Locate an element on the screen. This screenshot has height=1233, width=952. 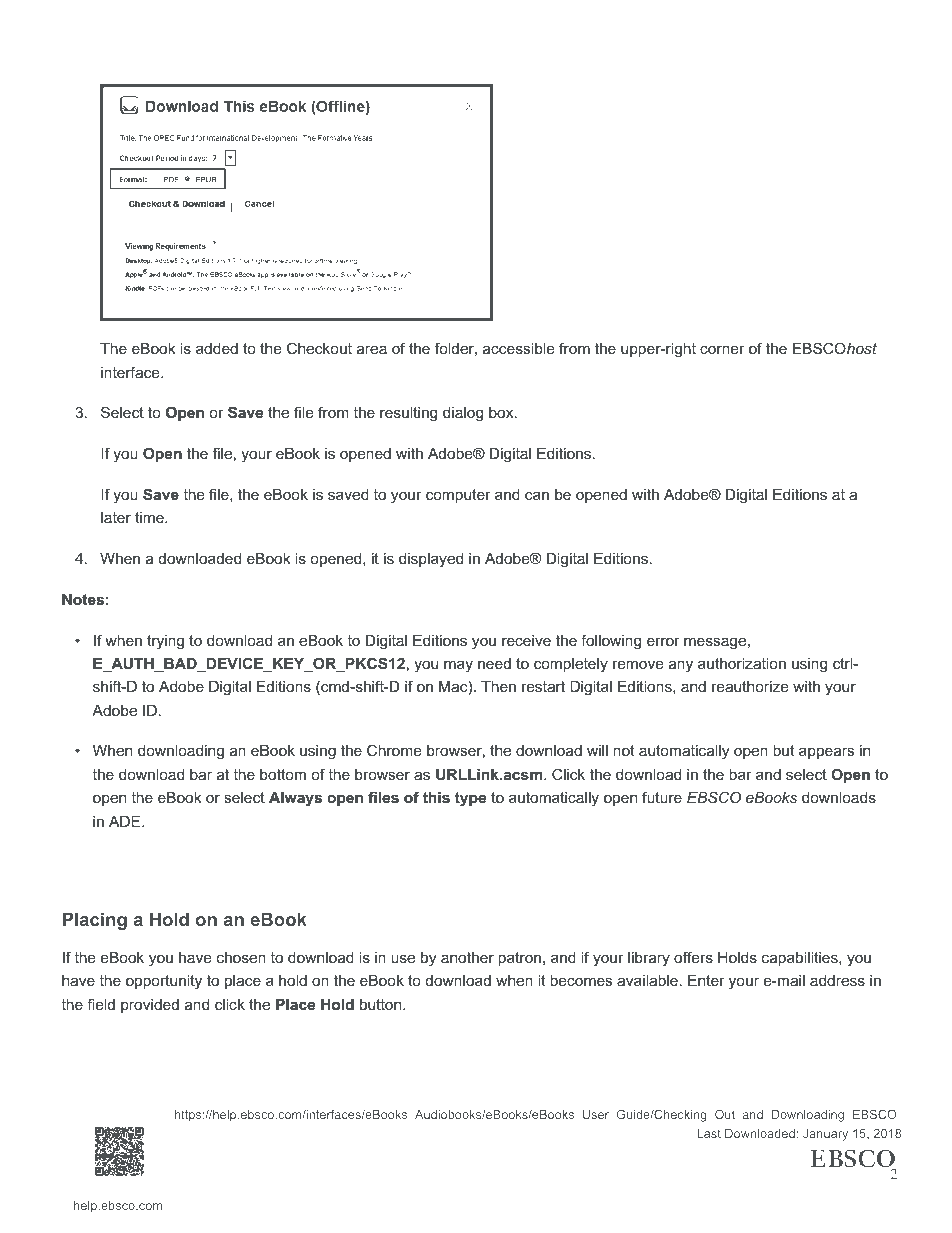
Chrome is located at coordinates (394, 750).
